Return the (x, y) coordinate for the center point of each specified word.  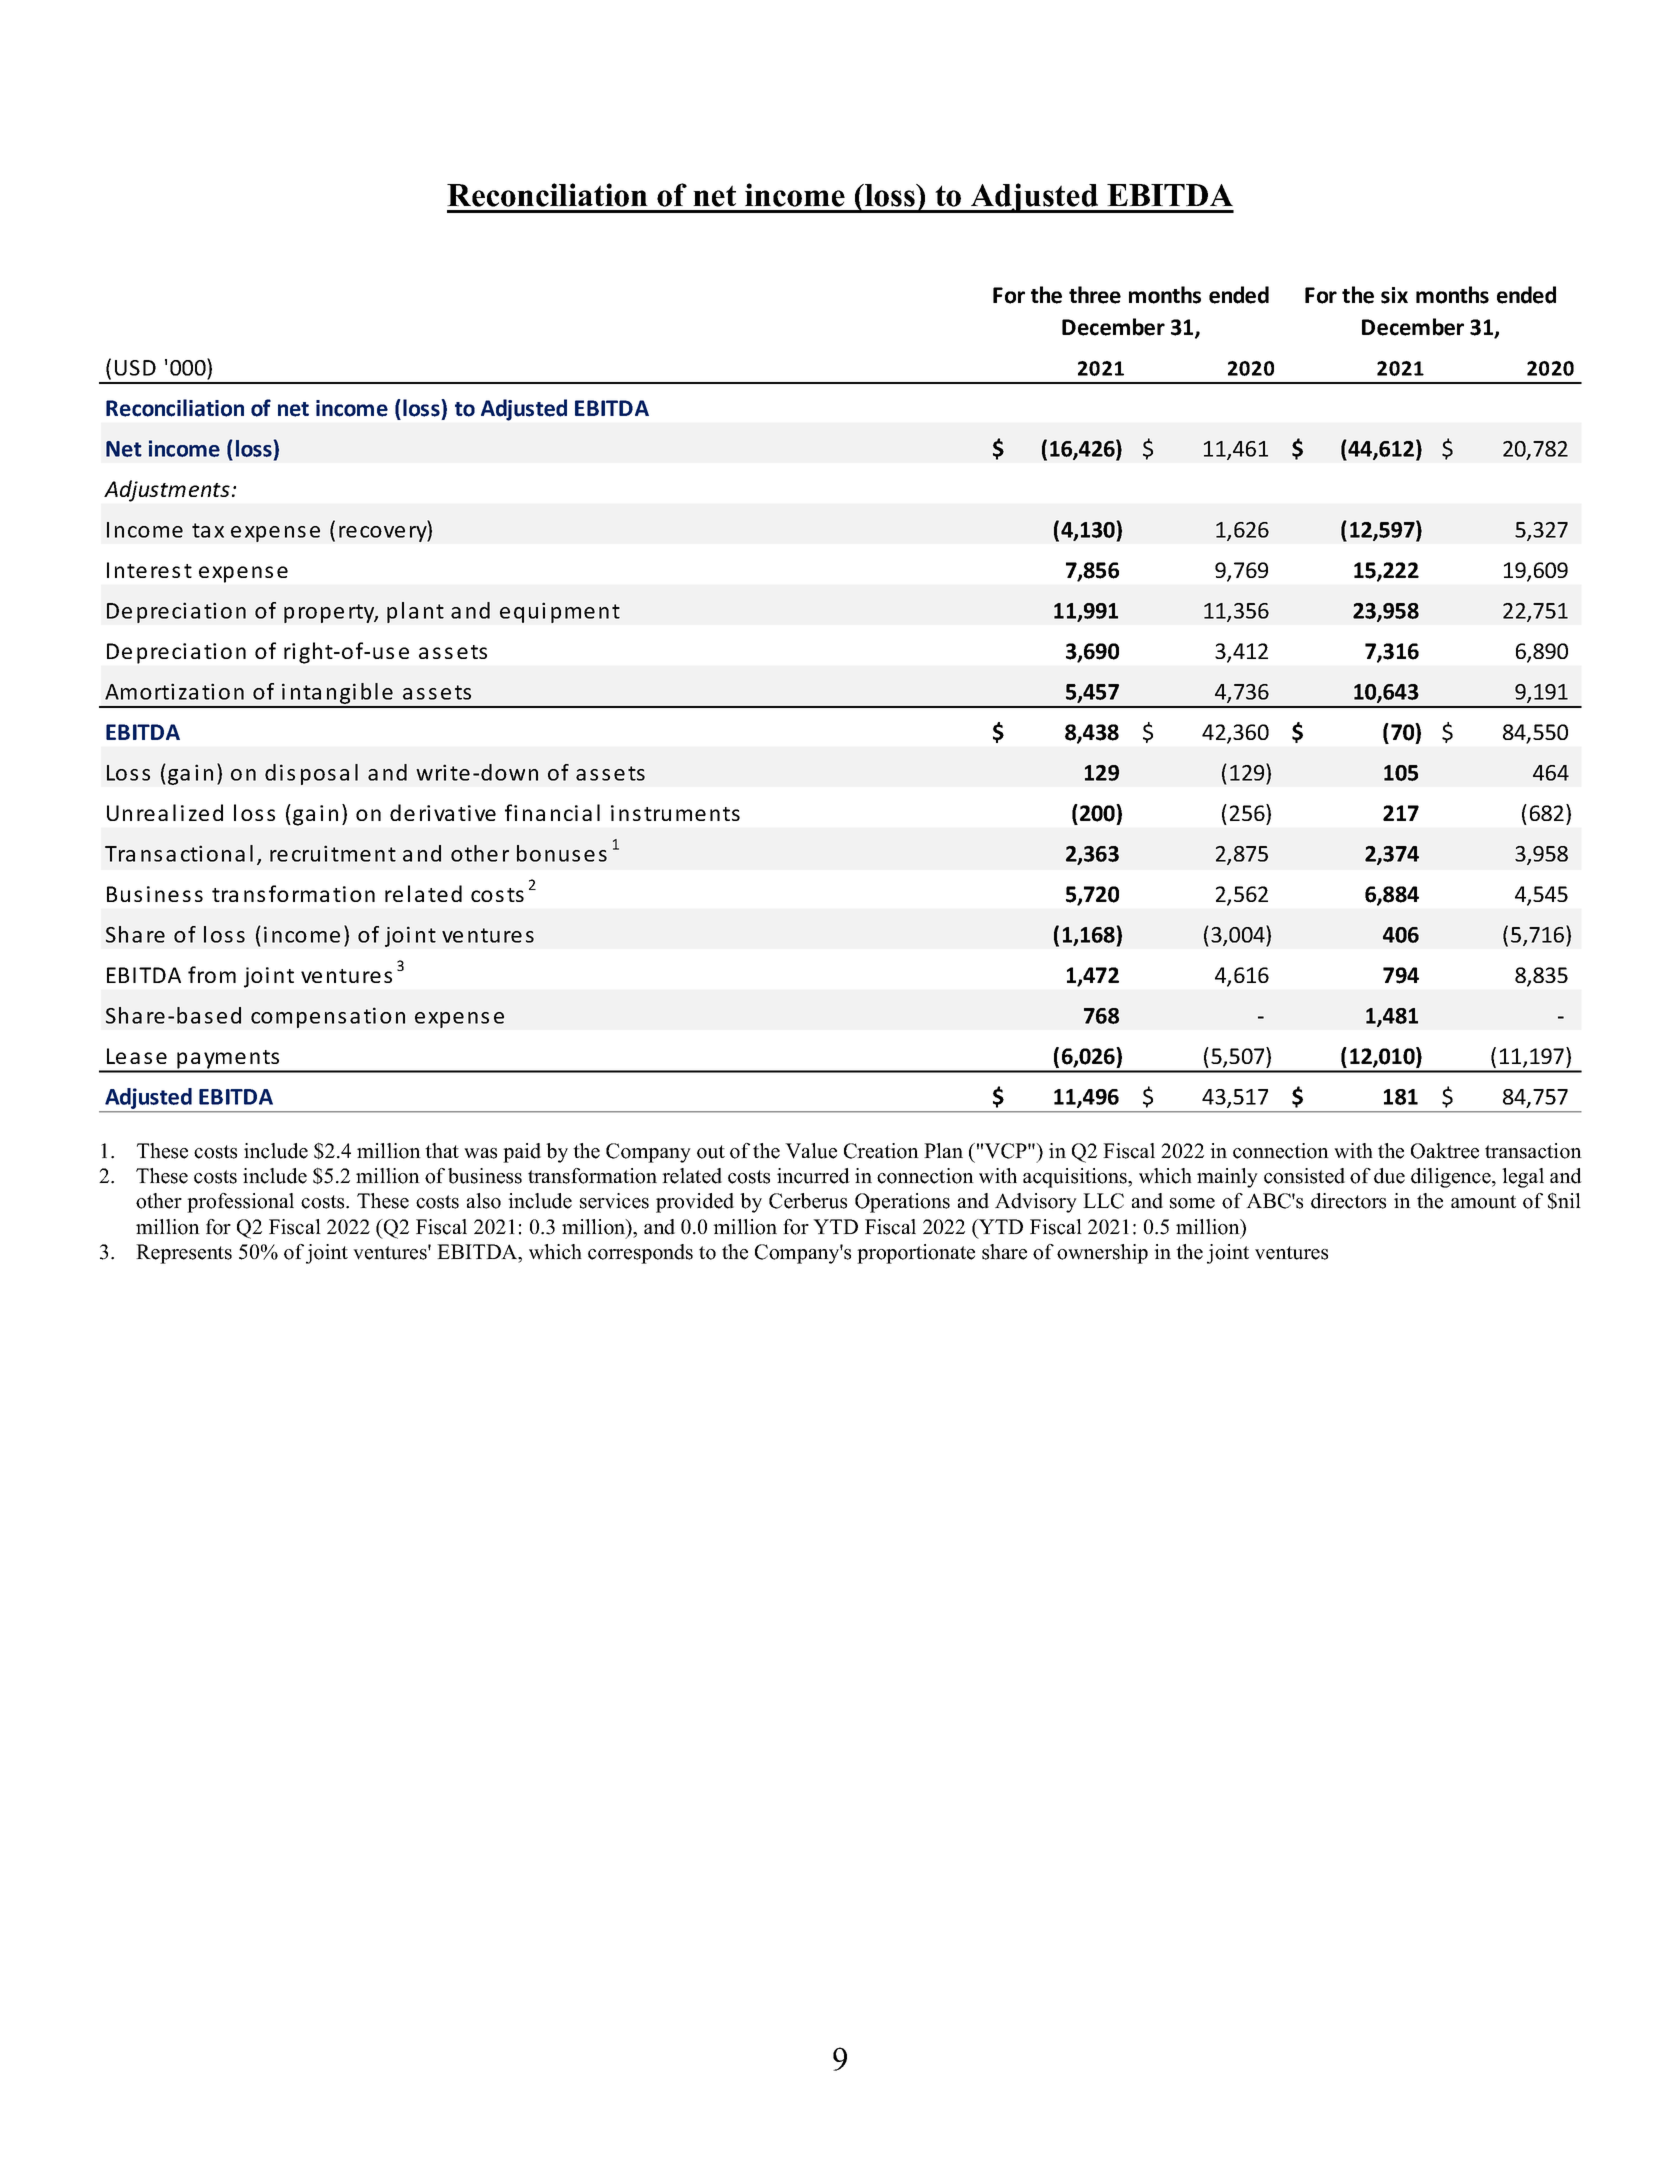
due (1389, 1176)
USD (135, 368)
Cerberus (808, 1201)
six (1394, 295)
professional (240, 1203)
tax (208, 530)
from (212, 974)
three (1095, 295)
